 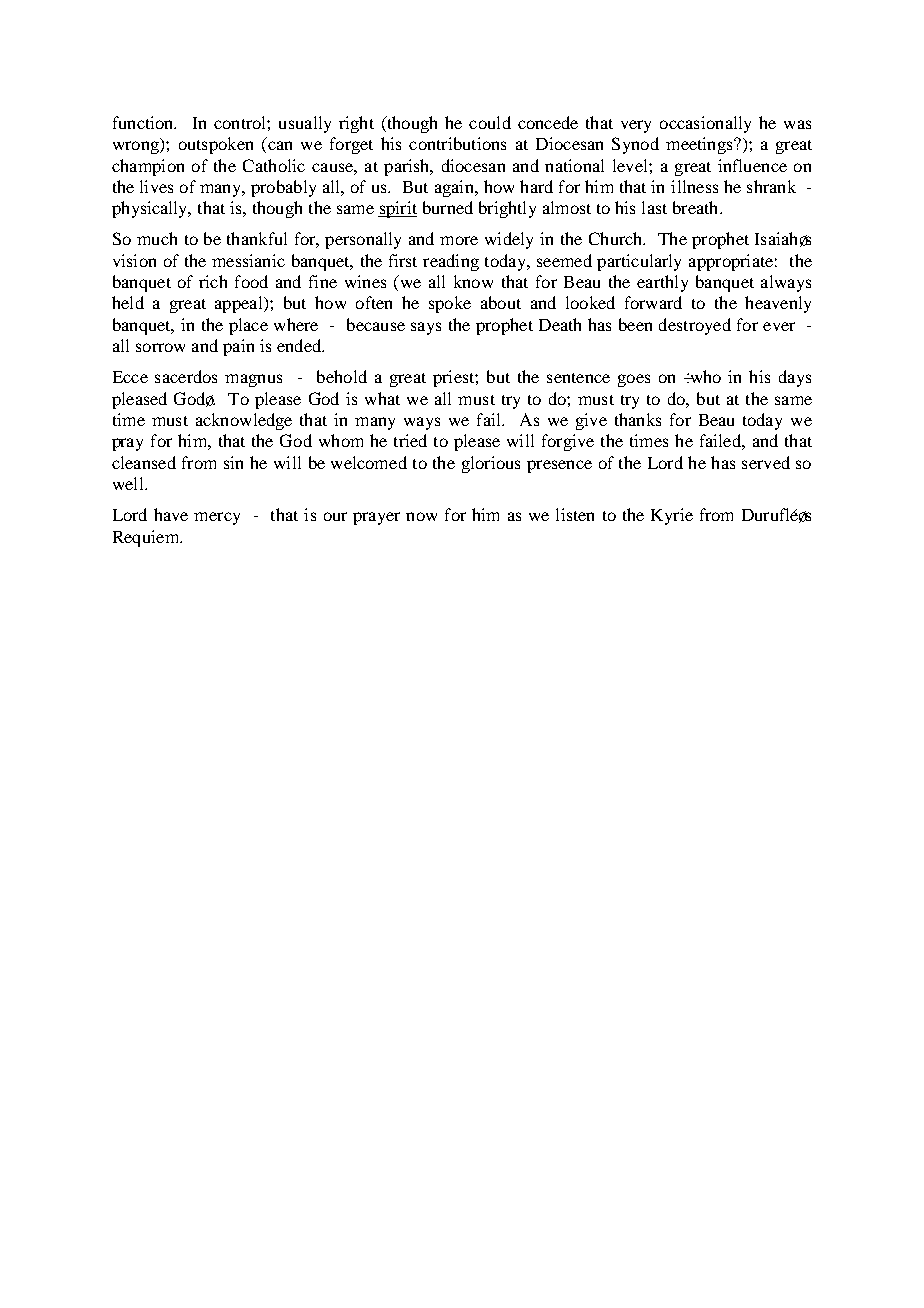 I want to click on contributions, so click(x=457, y=143).
